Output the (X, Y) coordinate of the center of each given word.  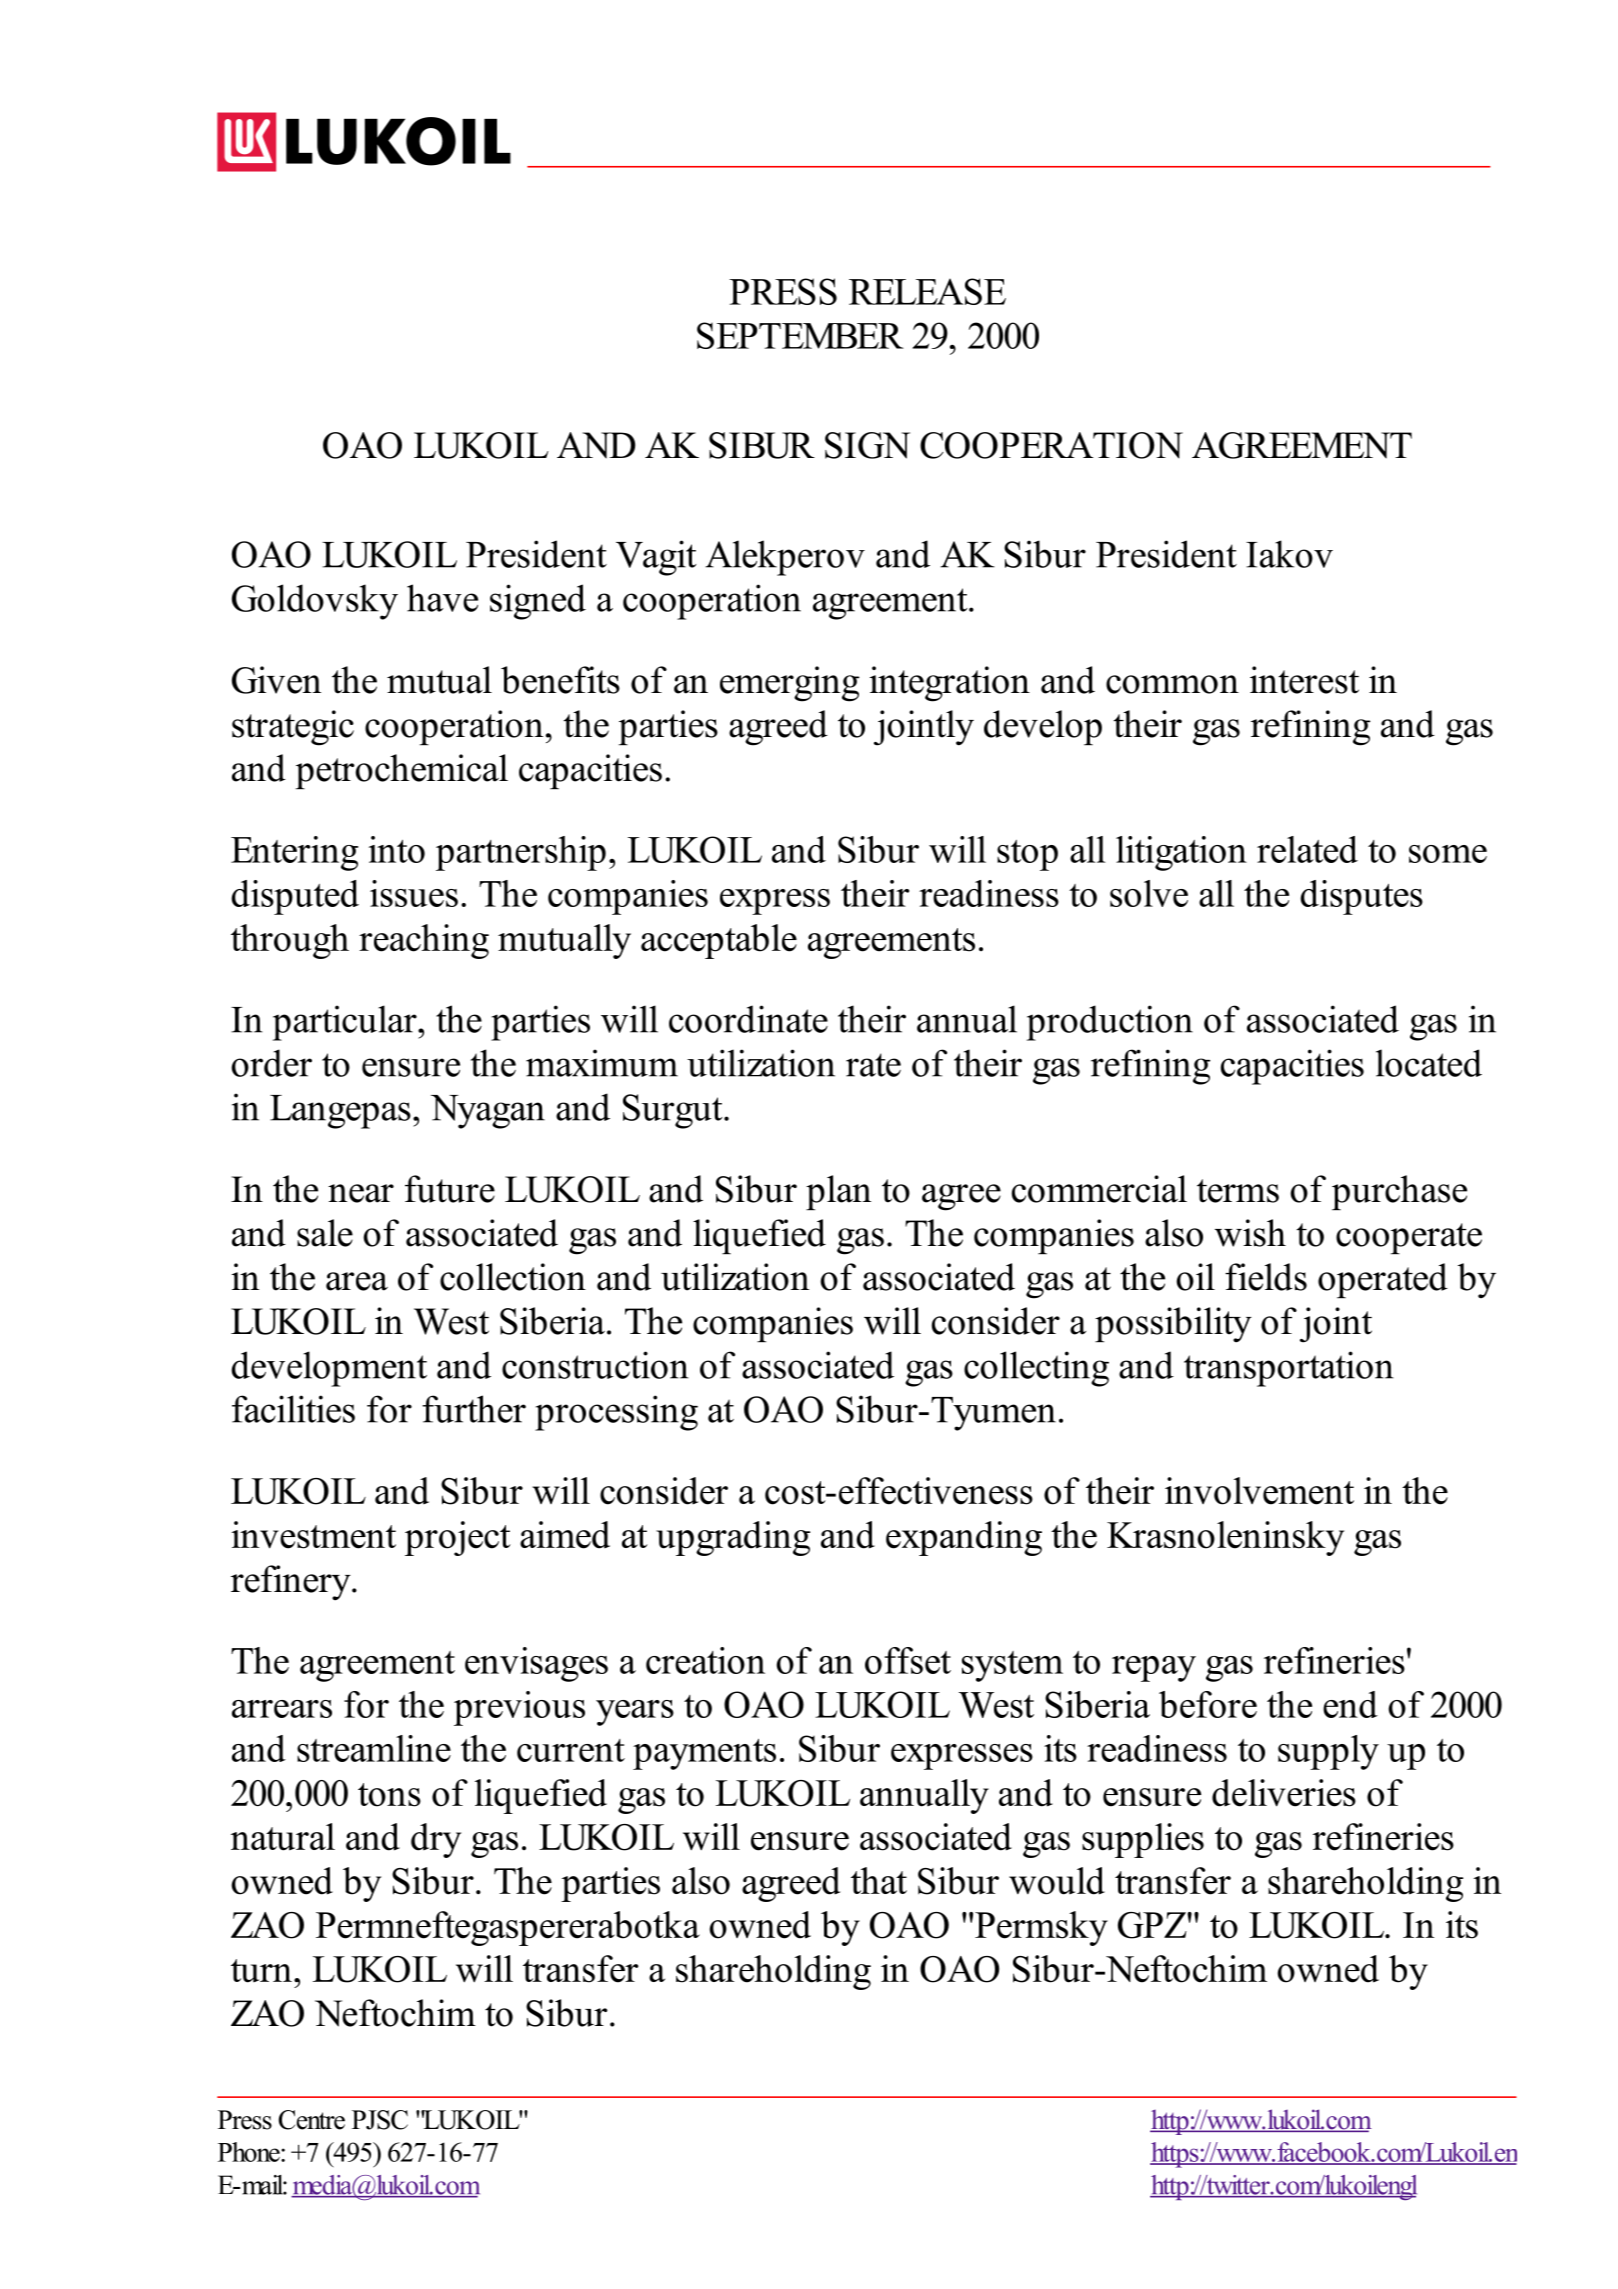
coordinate (748, 1019)
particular (346, 1023)
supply (1328, 1752)
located (1429, 1063)
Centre (312, 2120)
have (442, 598)
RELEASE (927, 291)
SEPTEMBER (800, 335)
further (474, 1409)
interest (1304, 680)
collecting (1036, 1369)
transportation (1289, 1369)
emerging (790, 684)
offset (908, 1660)
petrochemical (401, 771)
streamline (374, 1748)
